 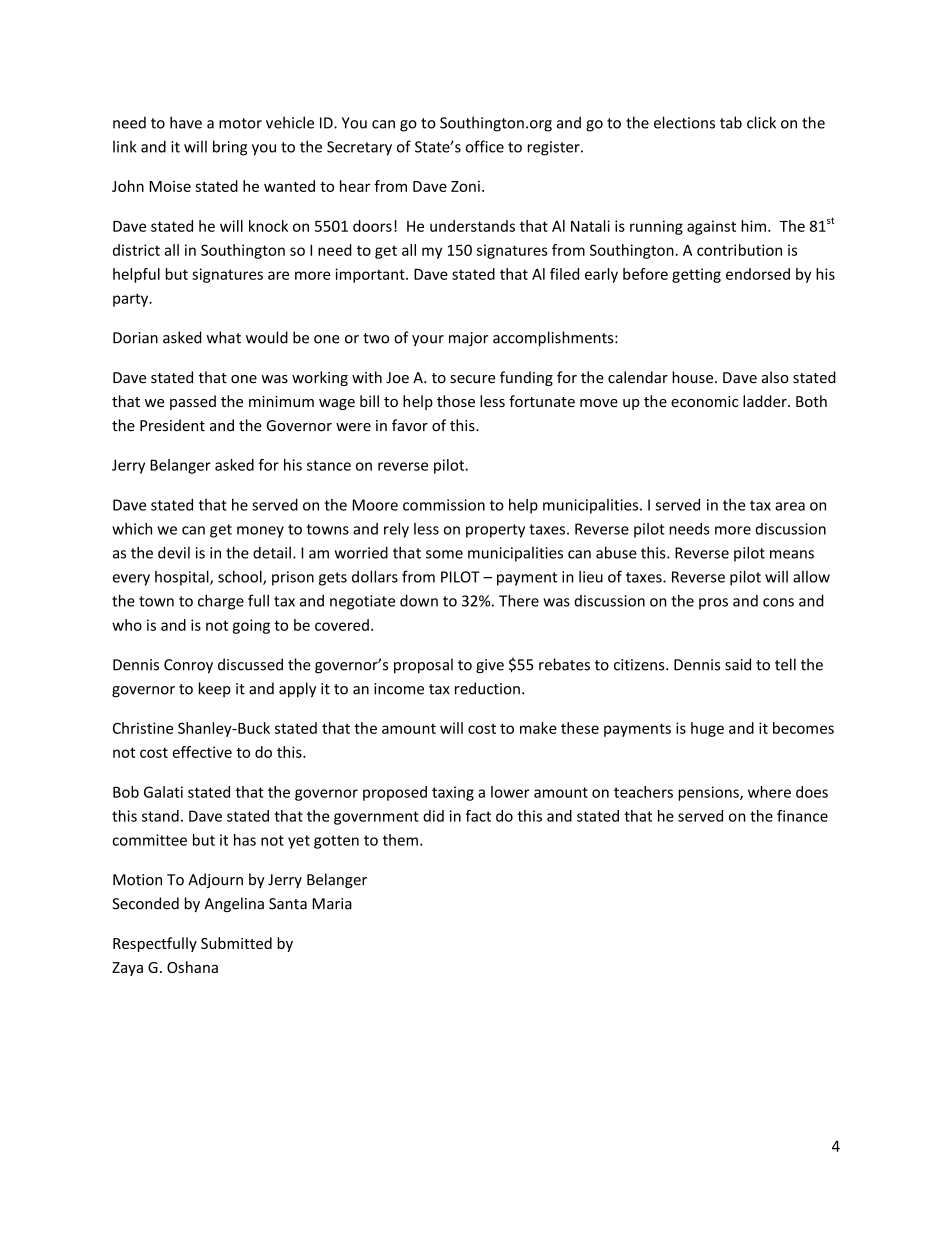 What do you see at coordinates (731, 122) in the screenshot?
I see `tab` at bounding box center [731, 122].
